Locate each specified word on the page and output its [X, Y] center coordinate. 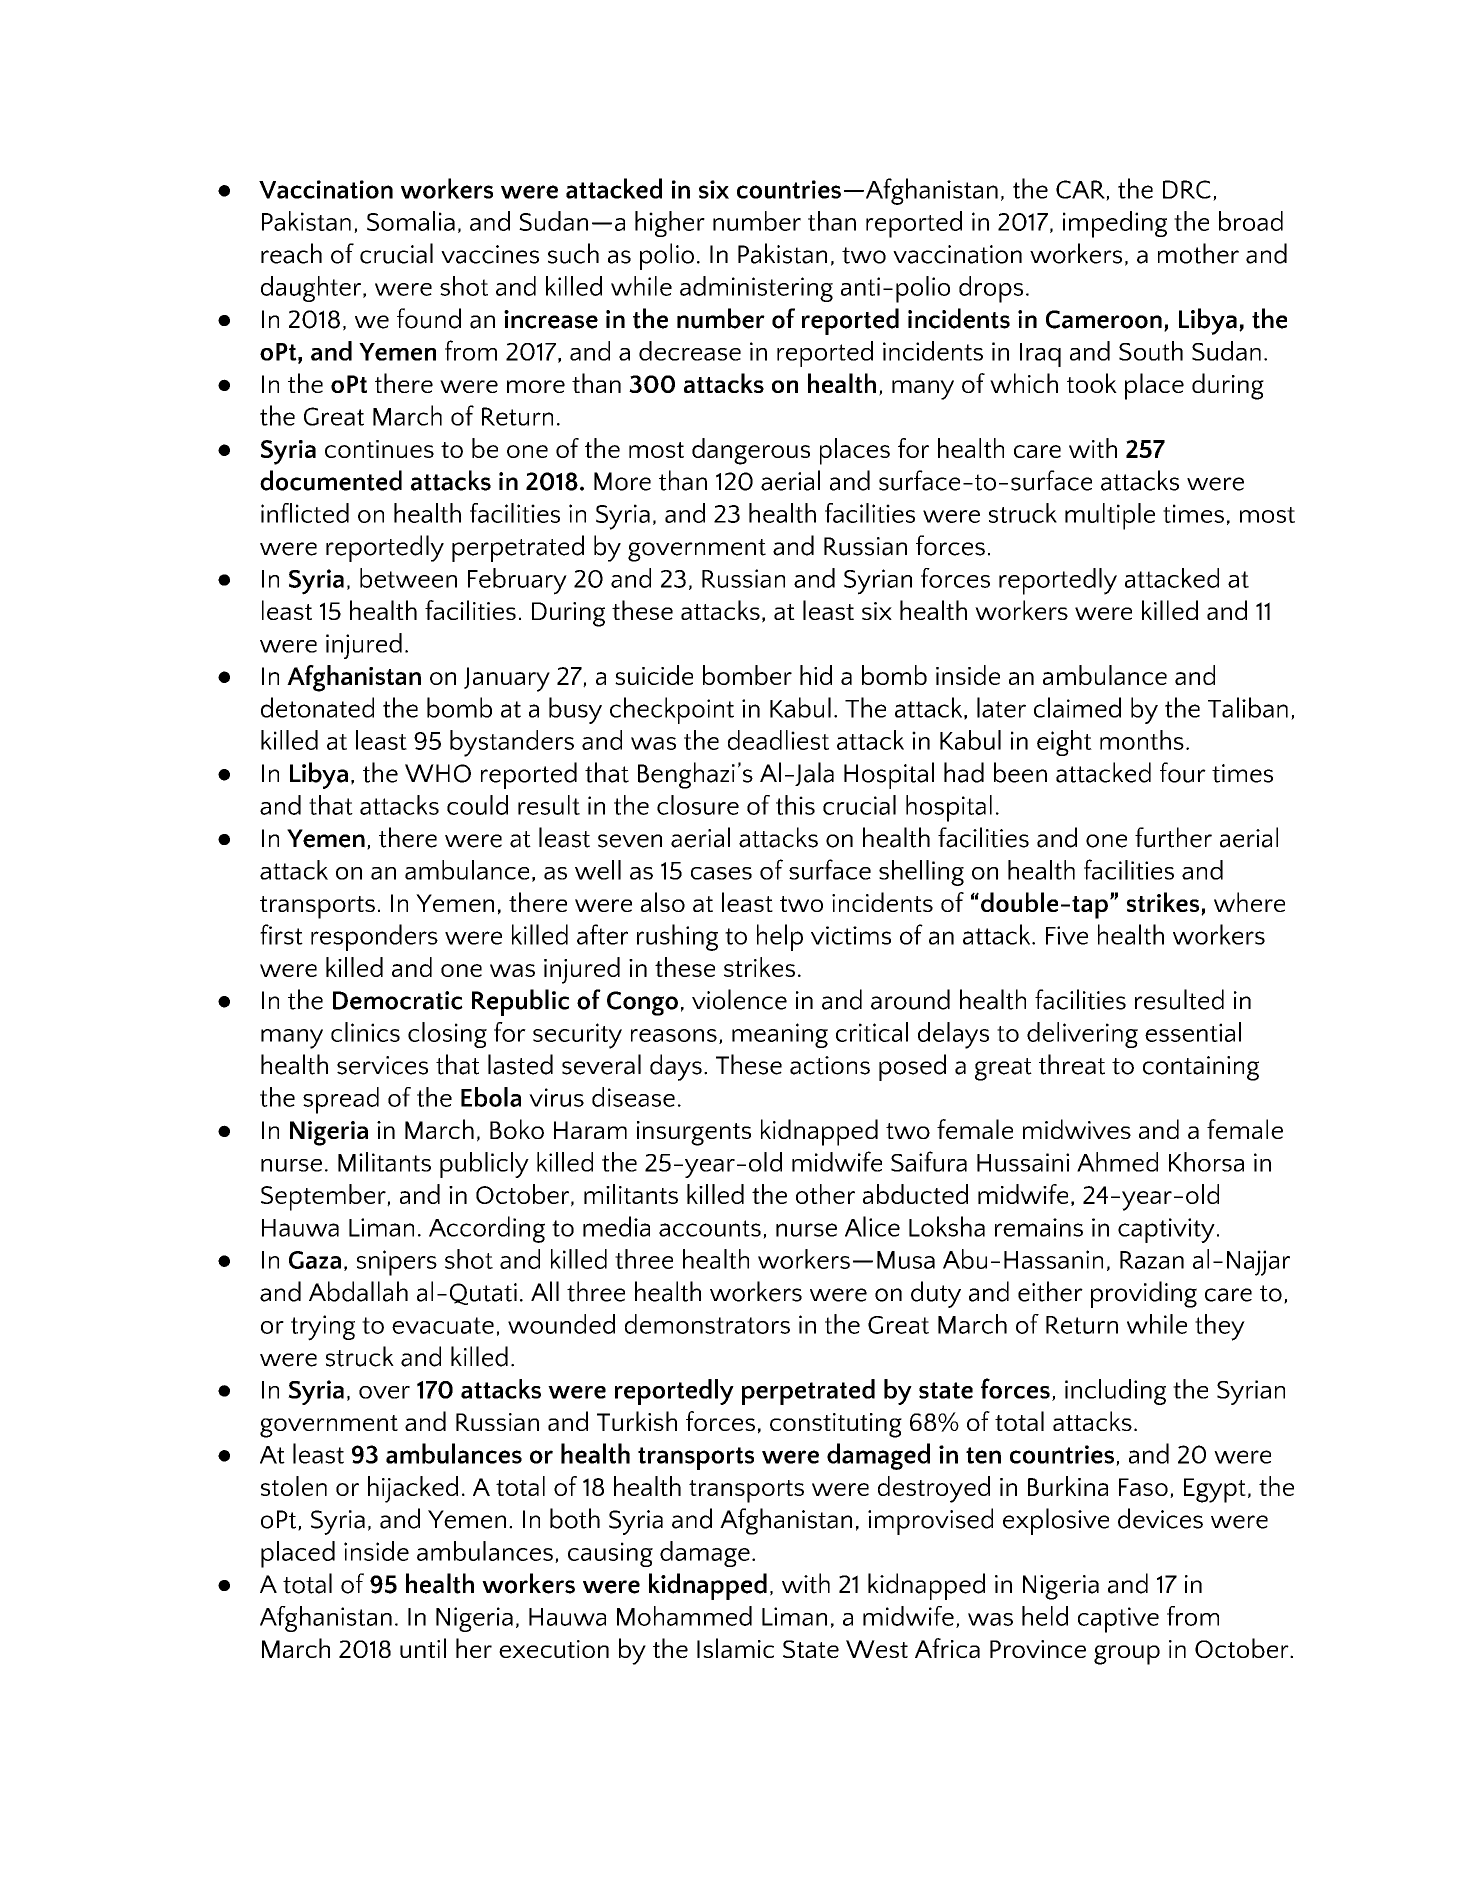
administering [756, 289]
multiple [1110, 516]
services [382, 1065]
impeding [1115, 224]
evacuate [443, 1325]
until [423, 1648]
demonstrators [707, 1324]
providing [1144, 1294]
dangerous [751, 451]
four [1183, 772]
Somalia [411, 221]
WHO [438, 773]
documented [331, 480]
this [795, 805]
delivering [1082, 1035]
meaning [780, 1035]
